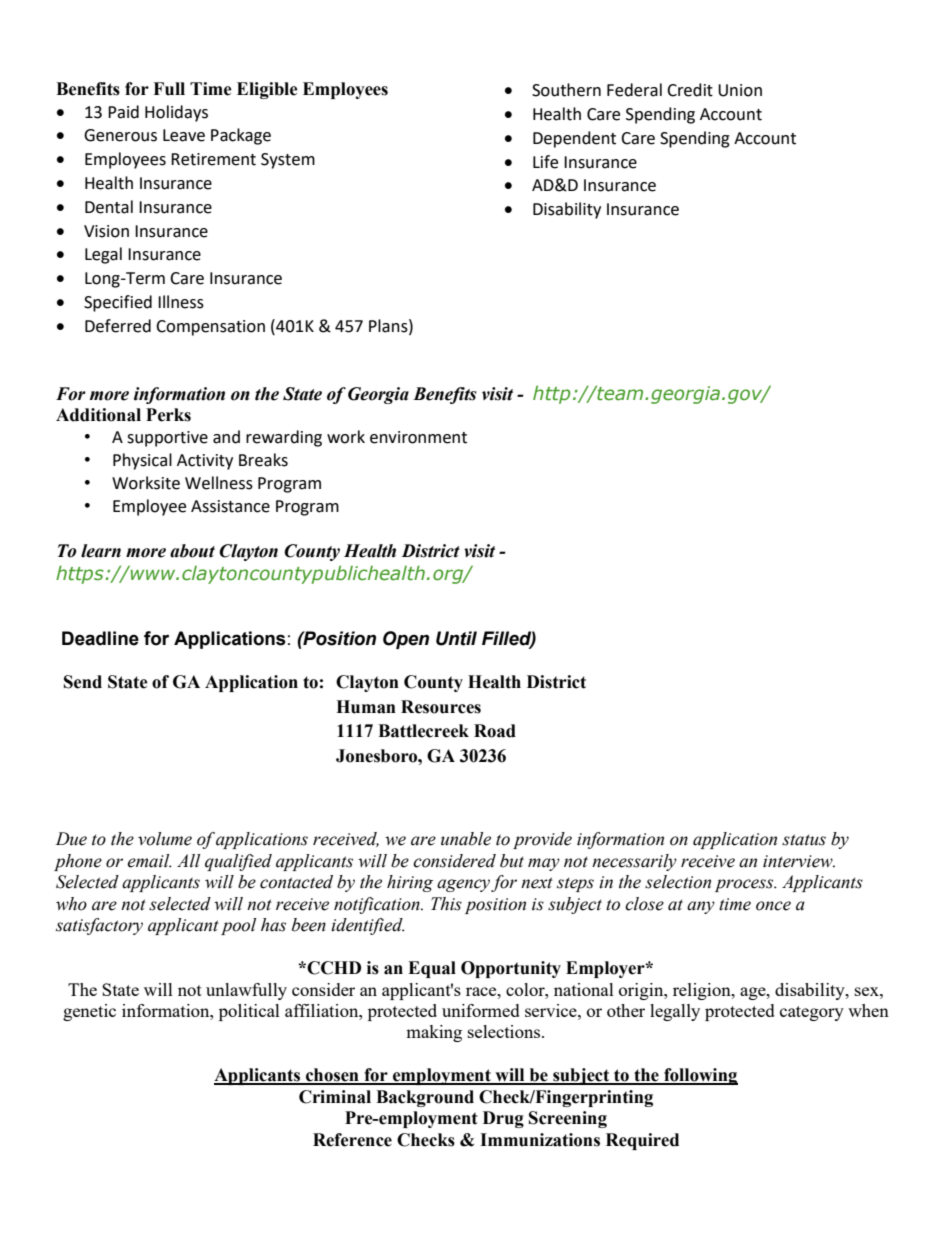 This screenshot has height=1233, width=952. Describe the element at coordinates (740, 90) in the screenshot. I see `Union` at that location.
